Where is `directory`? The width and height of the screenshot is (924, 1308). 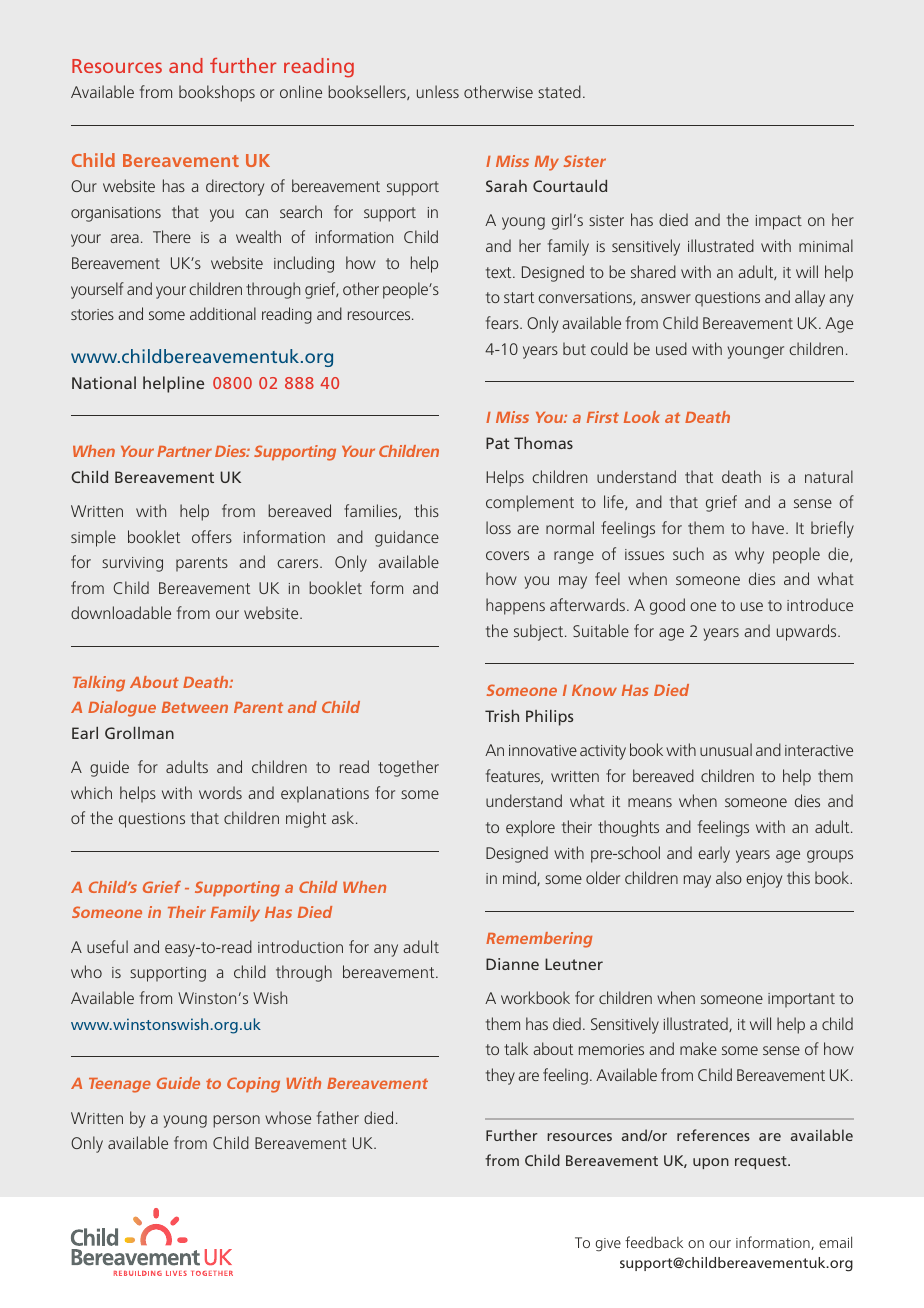
directory is located at coordinates (235, 187).
